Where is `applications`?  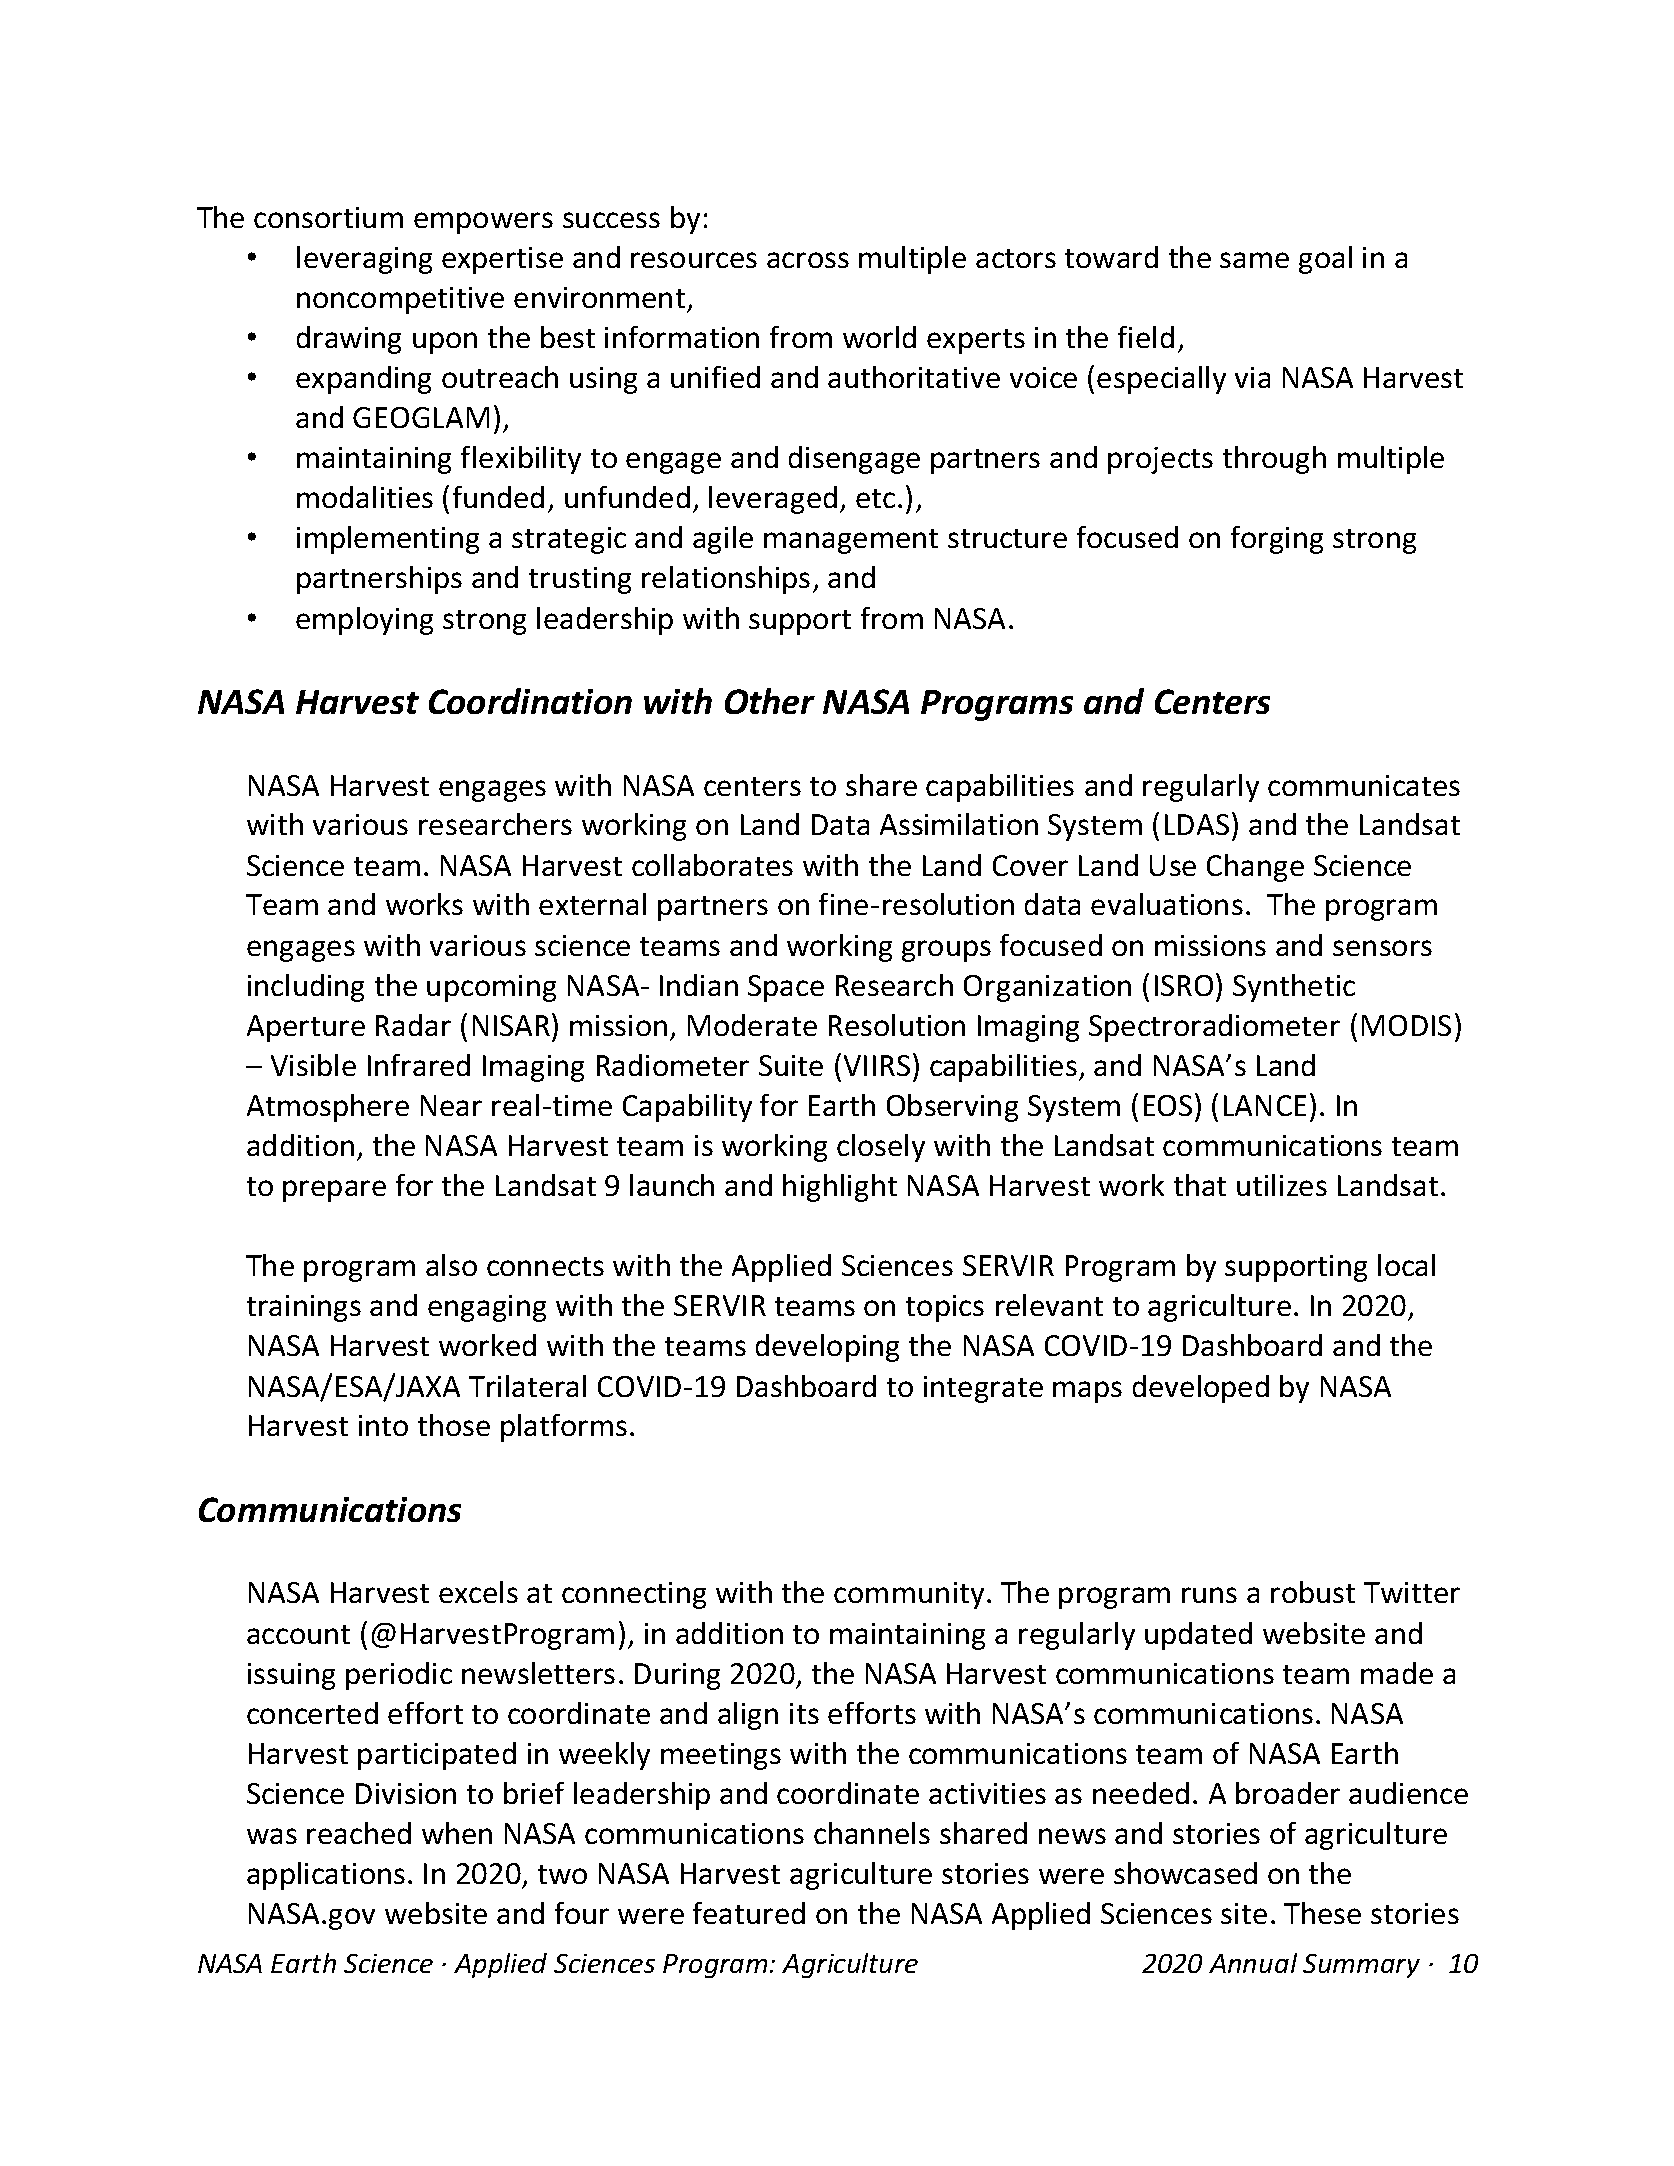 applications is located at coordinates (326, 1876).
